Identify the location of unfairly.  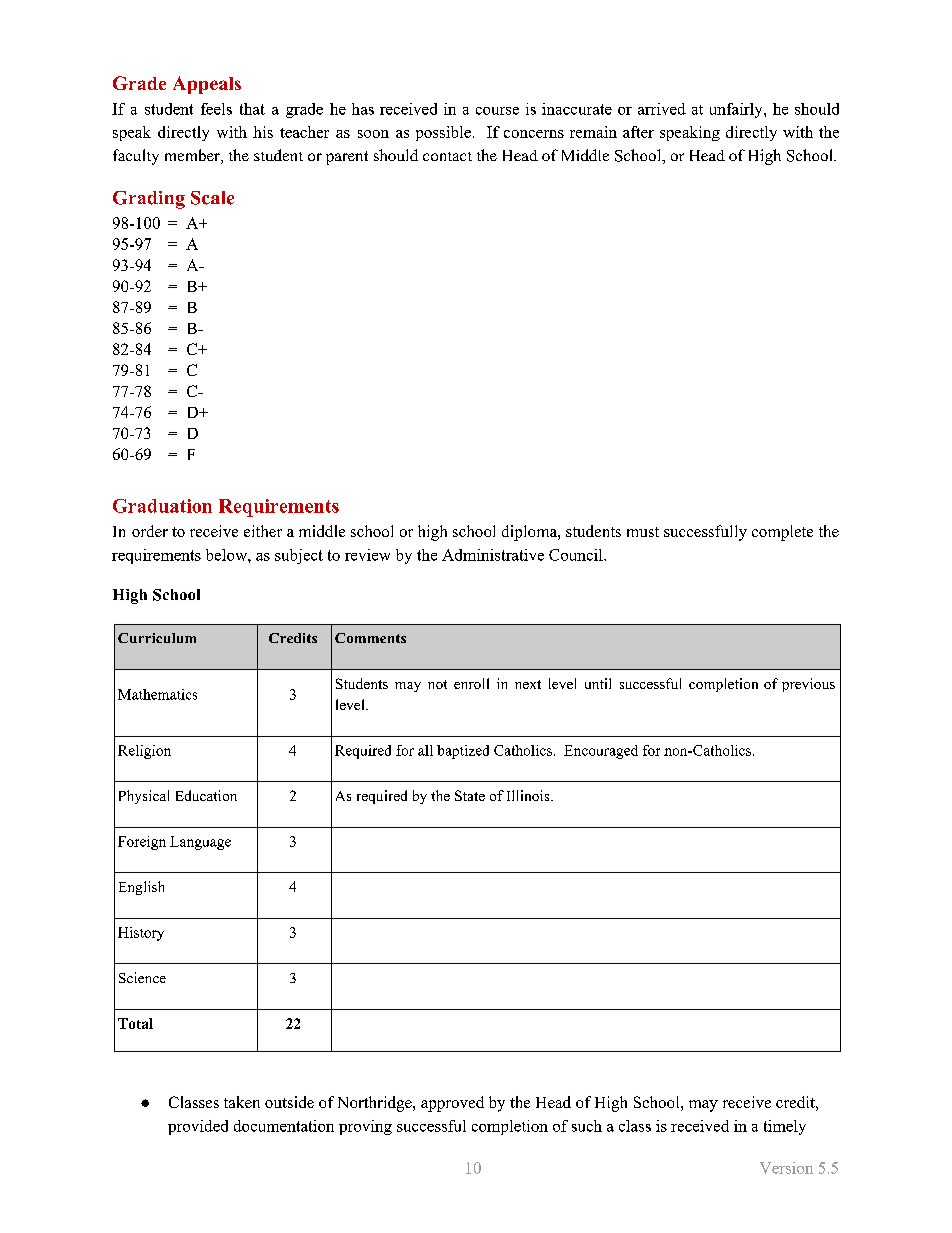
(737, 110).
